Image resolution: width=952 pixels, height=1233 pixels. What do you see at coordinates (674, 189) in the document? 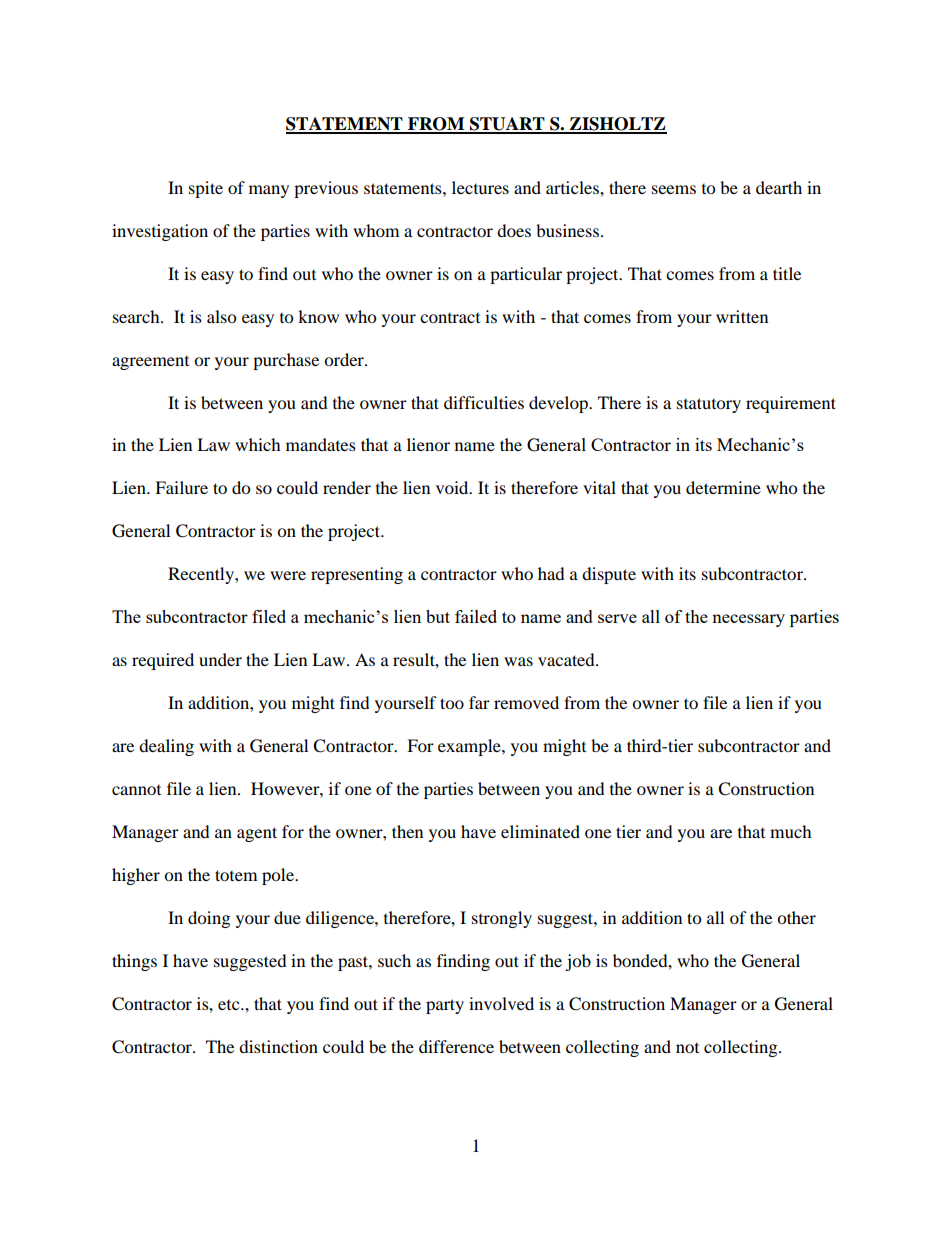
I see `seems` at bounding box center [674, 189].
